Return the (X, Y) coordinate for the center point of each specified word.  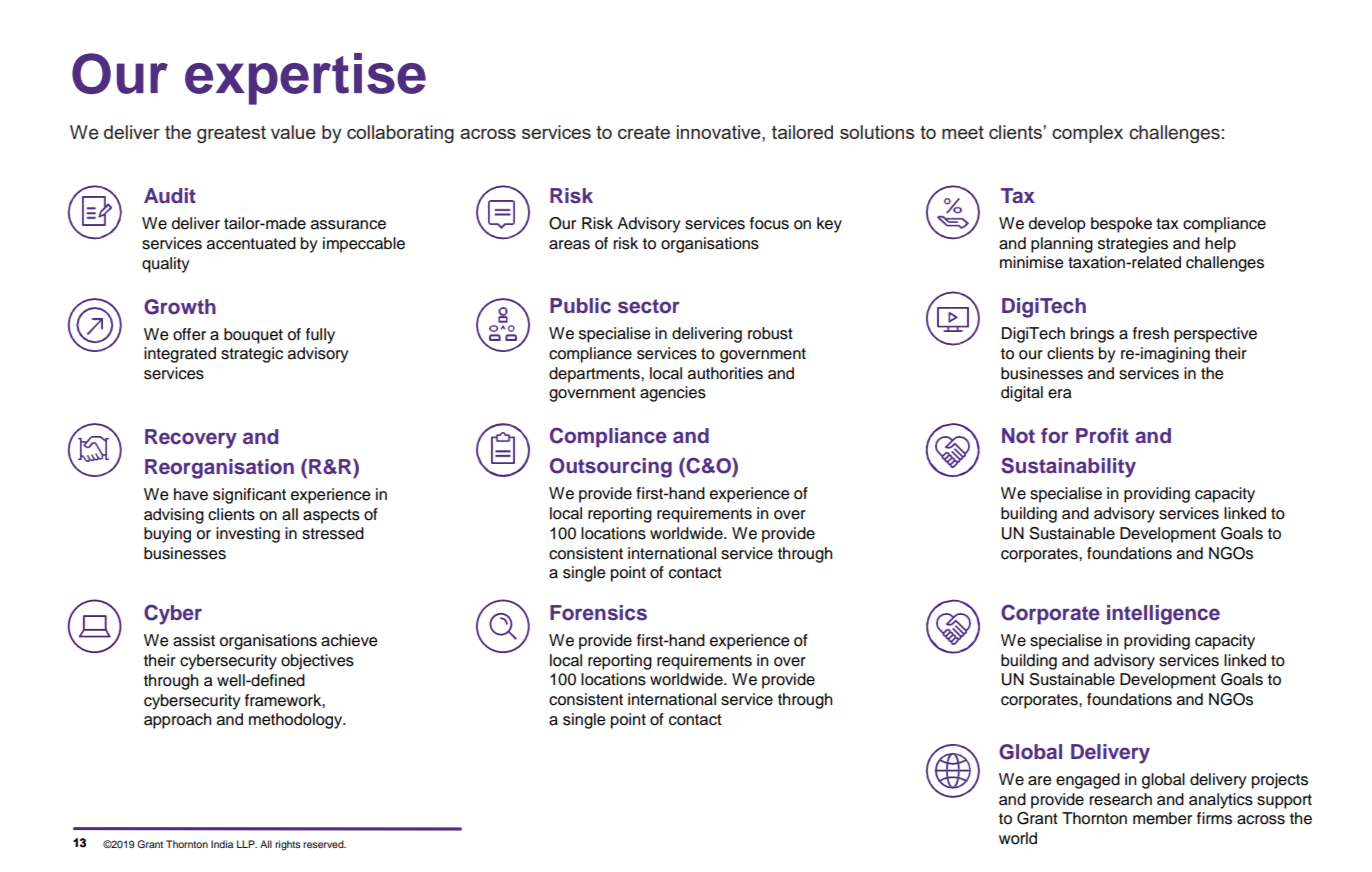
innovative (720, 132)
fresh (1151, 333)
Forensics (598, 613)
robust (770, 333)
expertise (305, 79)
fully (320, 336)
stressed (333, 533)
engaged (1088, 781)
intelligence (1163, 615)
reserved (324, 844)
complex (1087, 134)
